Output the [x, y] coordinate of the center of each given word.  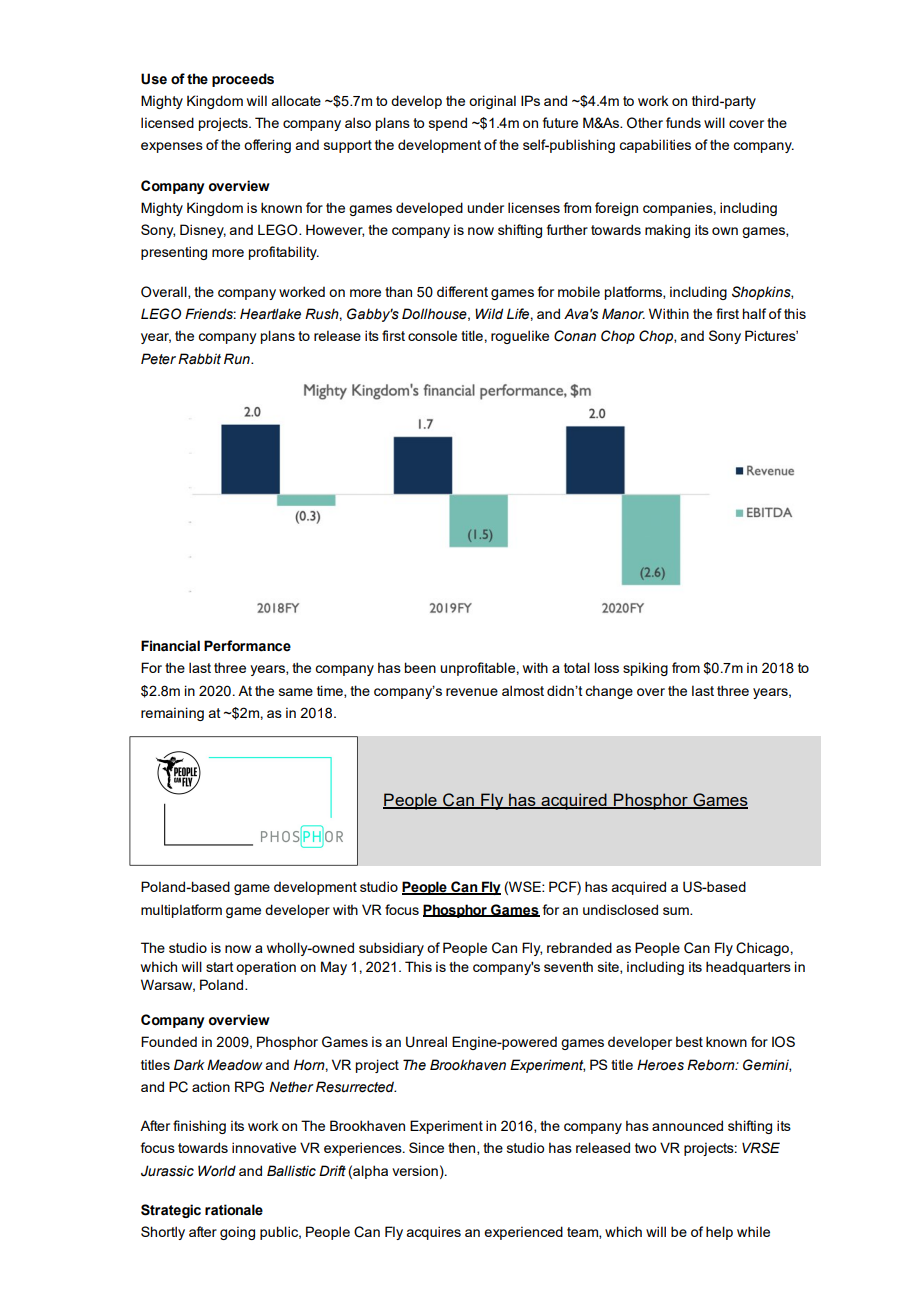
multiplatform [181, 911]
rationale [234, 1210]
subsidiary [391, 949]
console [432, 335]
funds [683, 122]
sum [677, 911]
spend [448, 124]
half [754, 313]
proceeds [243, 80]
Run [238, 358]
